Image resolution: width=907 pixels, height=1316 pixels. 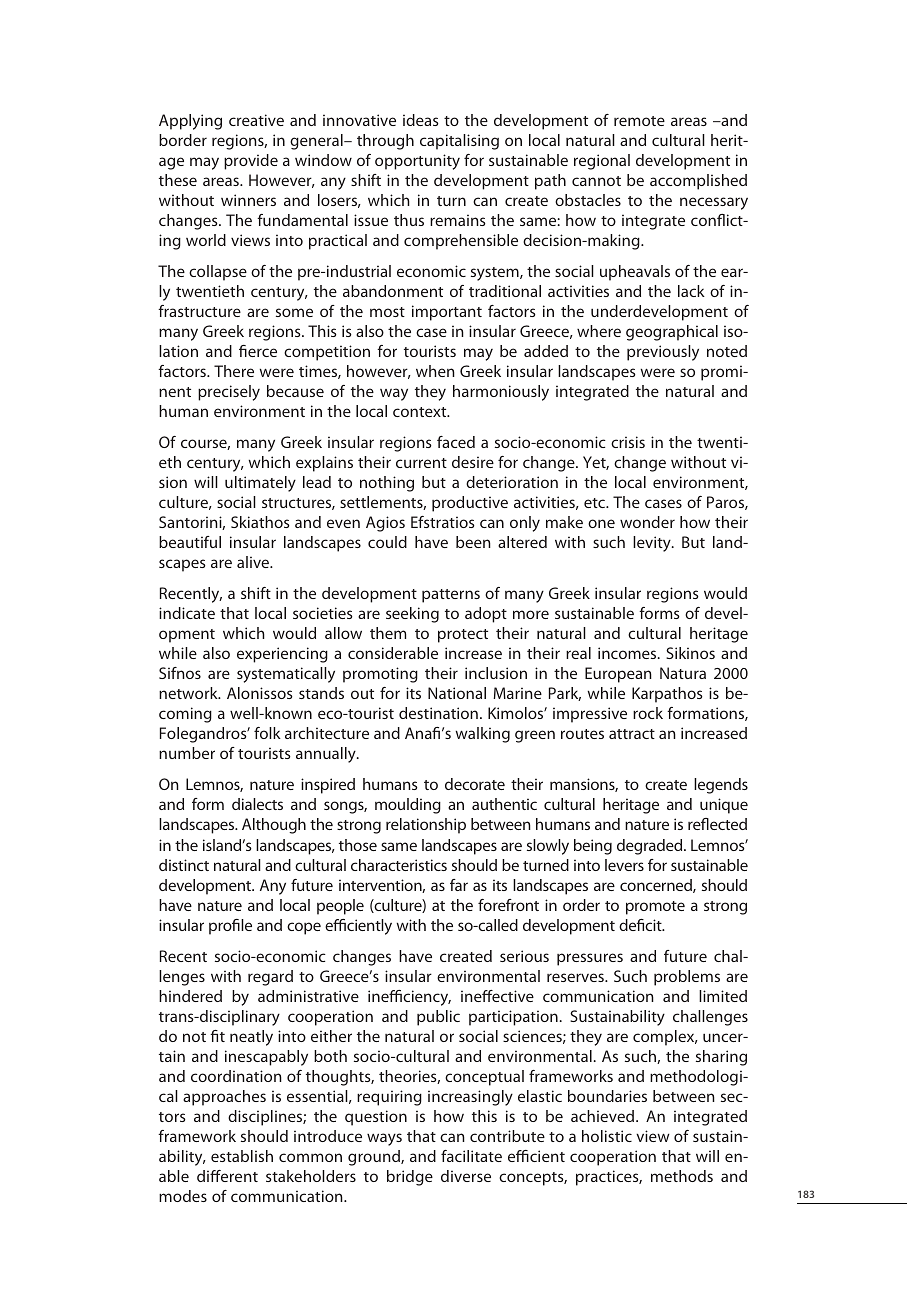 What do you see at coordinates (628, 653) in the page?
I see `incomes` at bounding box center [628, 653].
